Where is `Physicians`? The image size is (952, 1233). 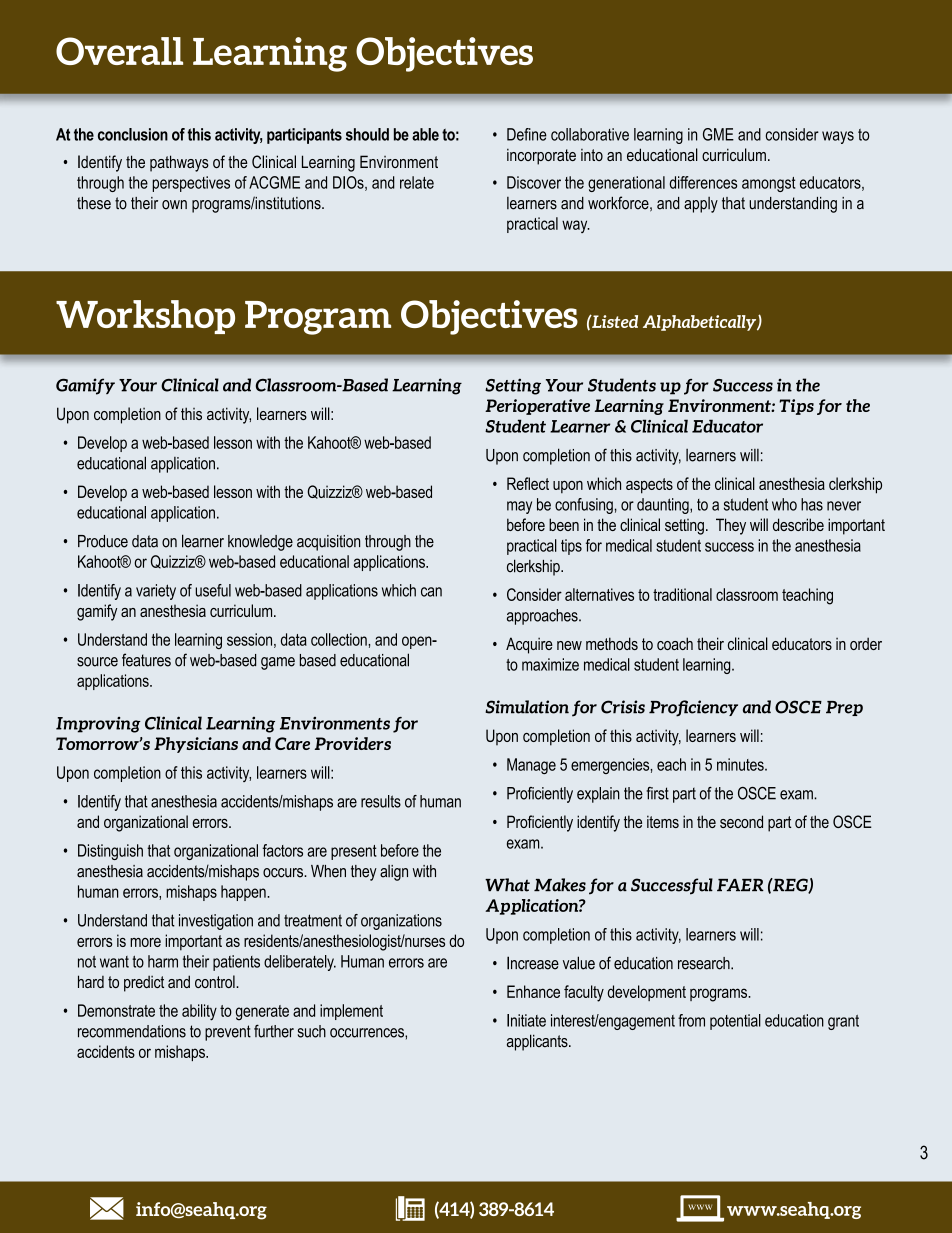 Physicians is located at coordinates (196, 745).
